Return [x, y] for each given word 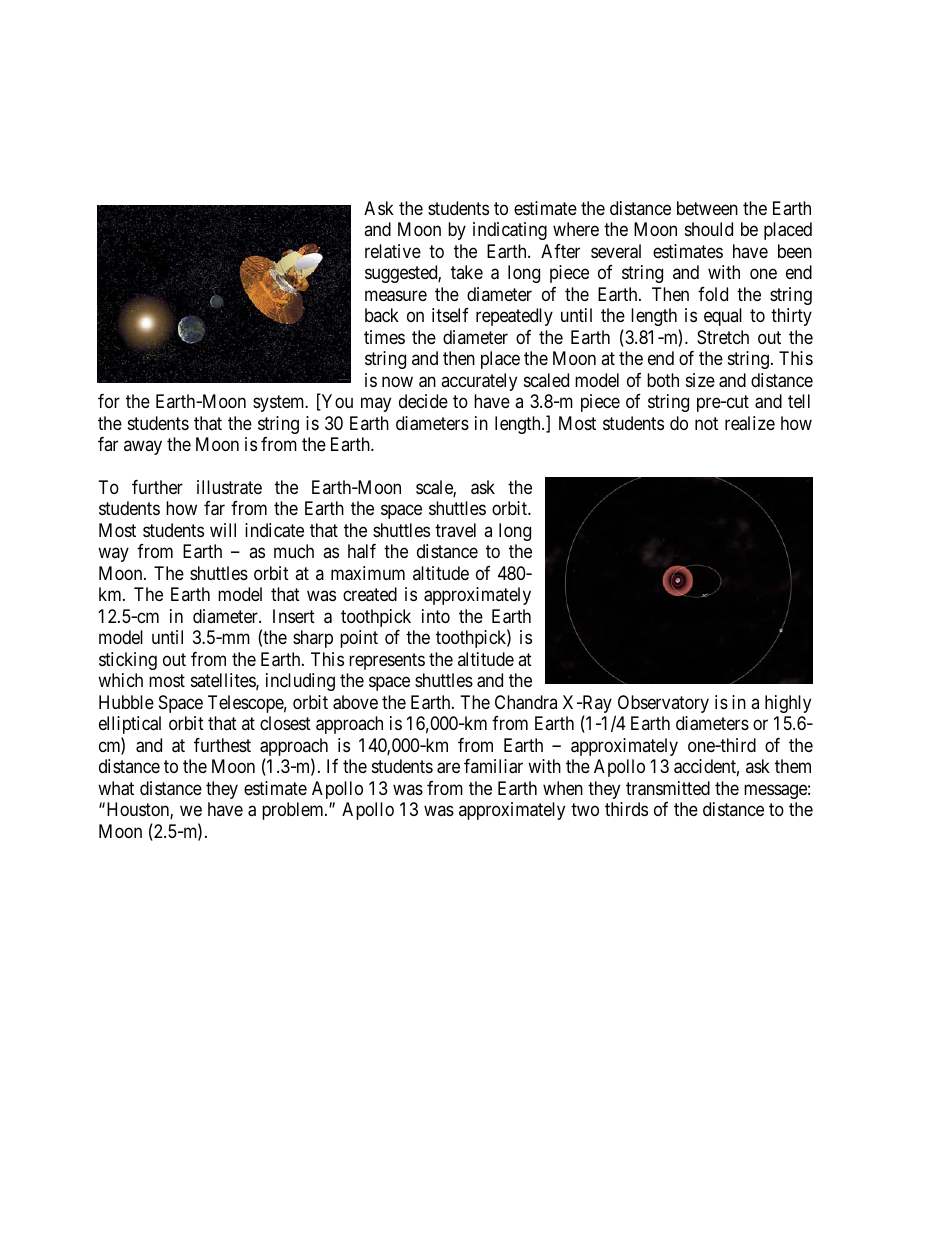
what [116, 788]
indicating [510, 231]
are [448, 768]
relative [393, 251]
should [709, 229]
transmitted [668, 788]
